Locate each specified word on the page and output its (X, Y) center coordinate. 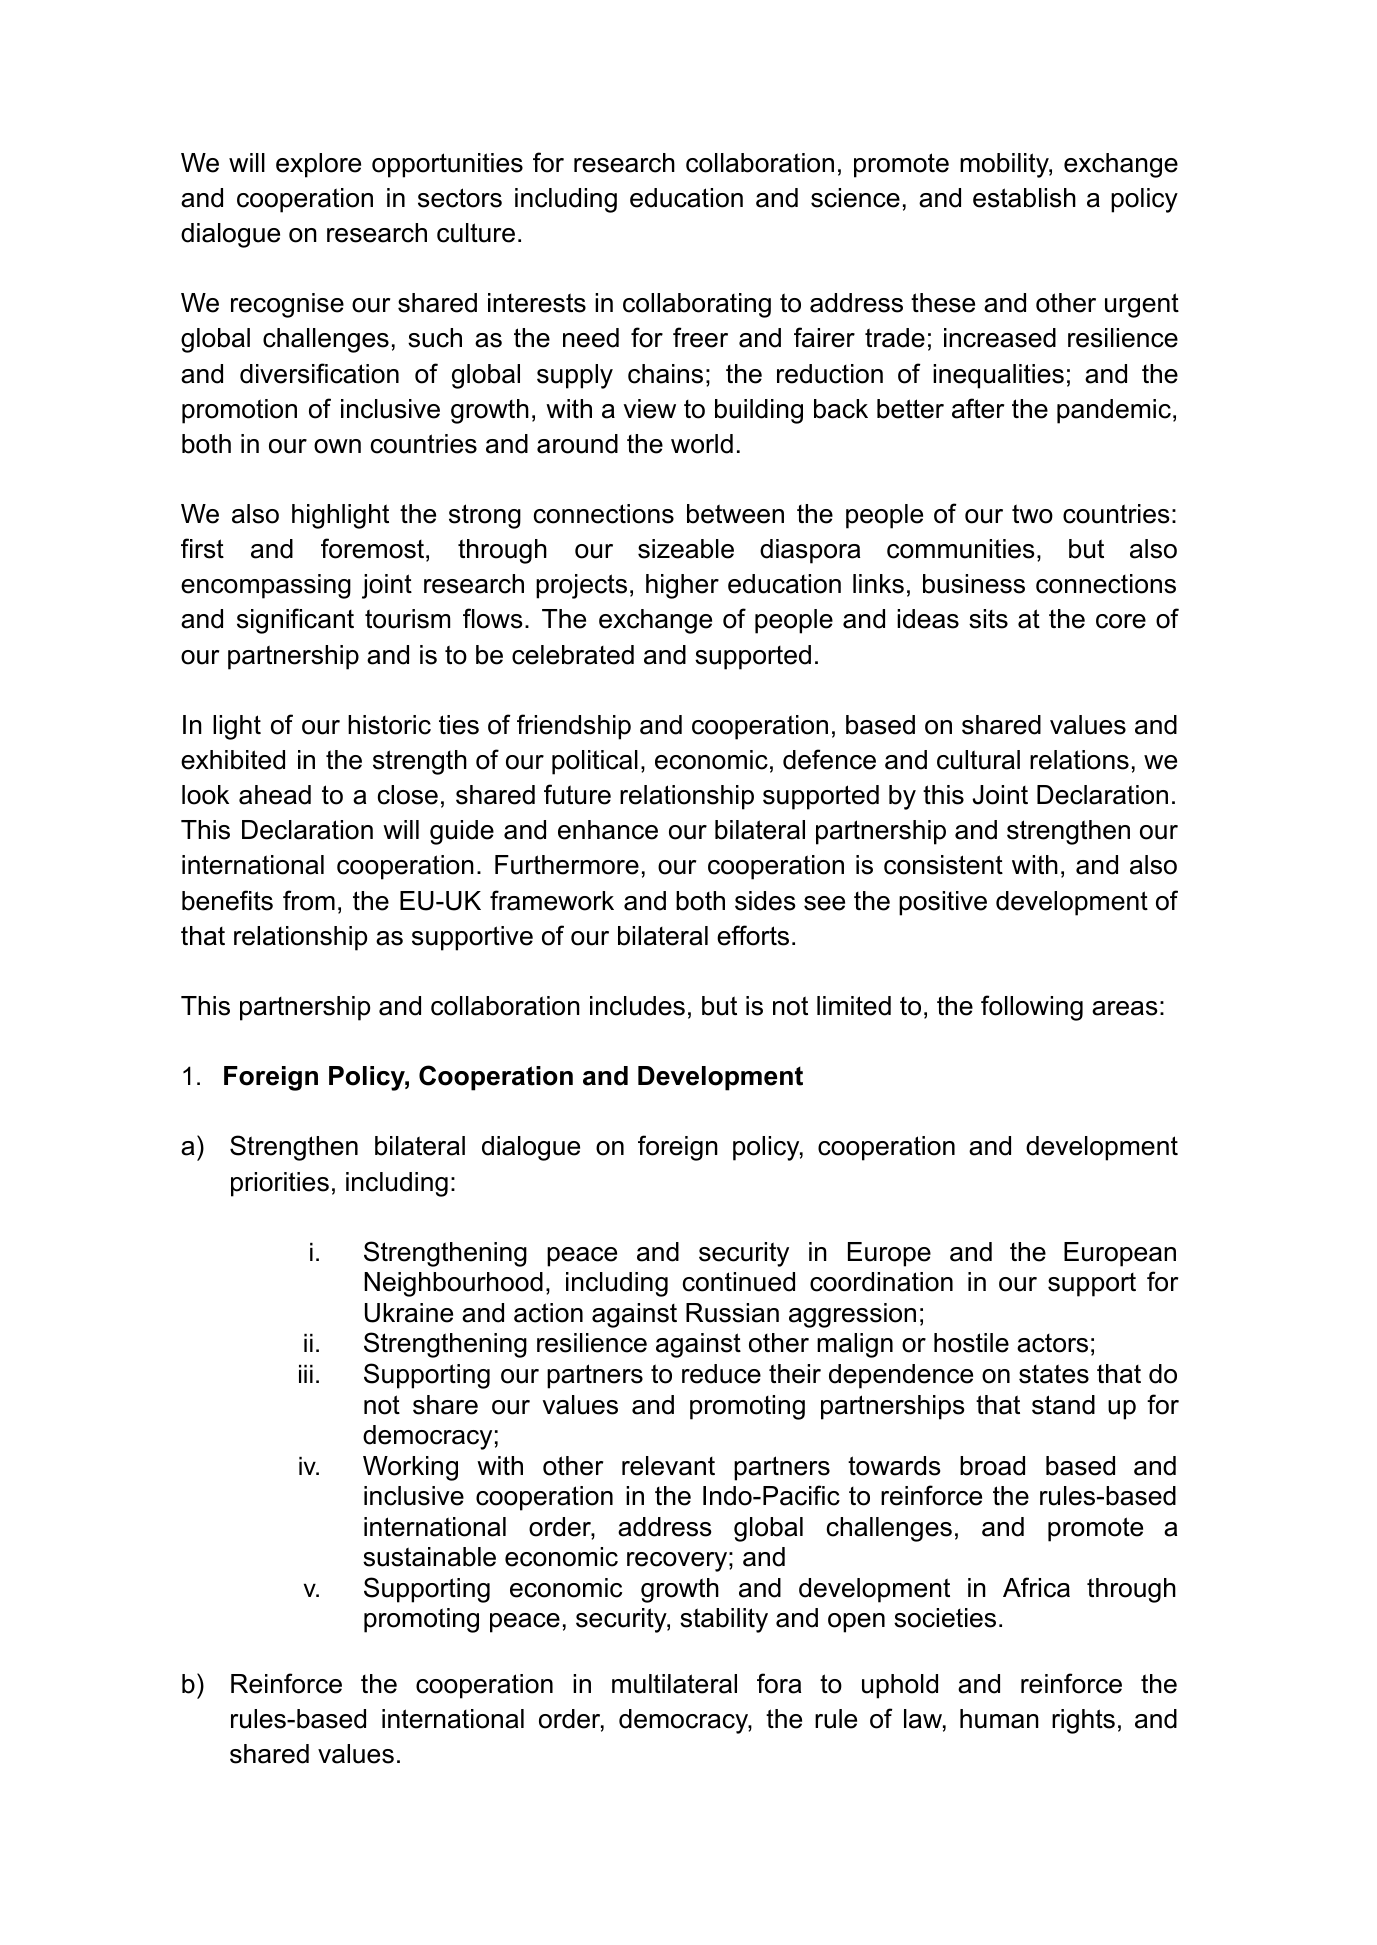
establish (1024, 198)
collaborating (697, 305)
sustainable (429, 1557)
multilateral (674, 1684)
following (1032, 1008)
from (309, 900)
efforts (753, 935)
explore (318, 165)
